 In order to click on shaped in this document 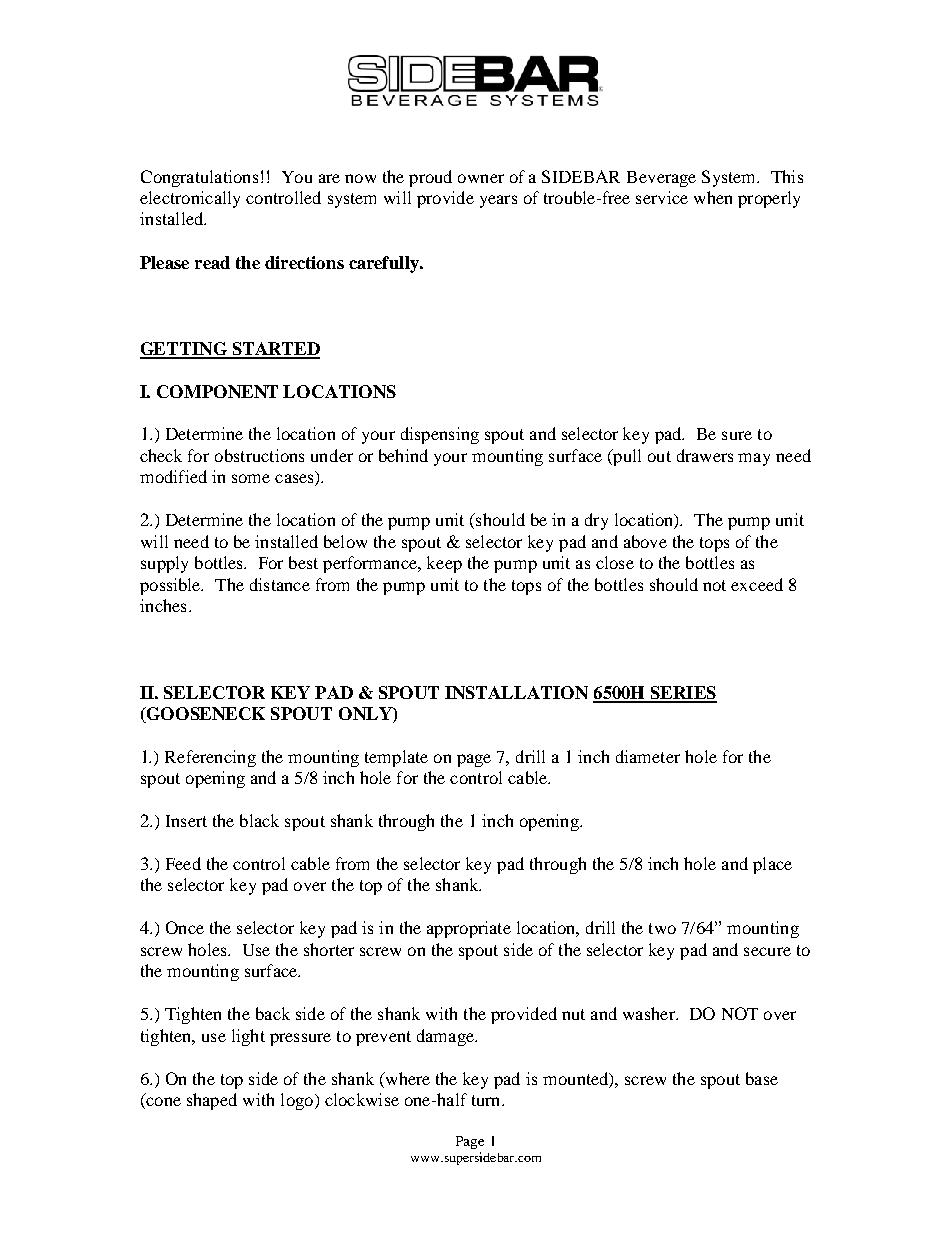, I will do `click(212, 1101)`.
